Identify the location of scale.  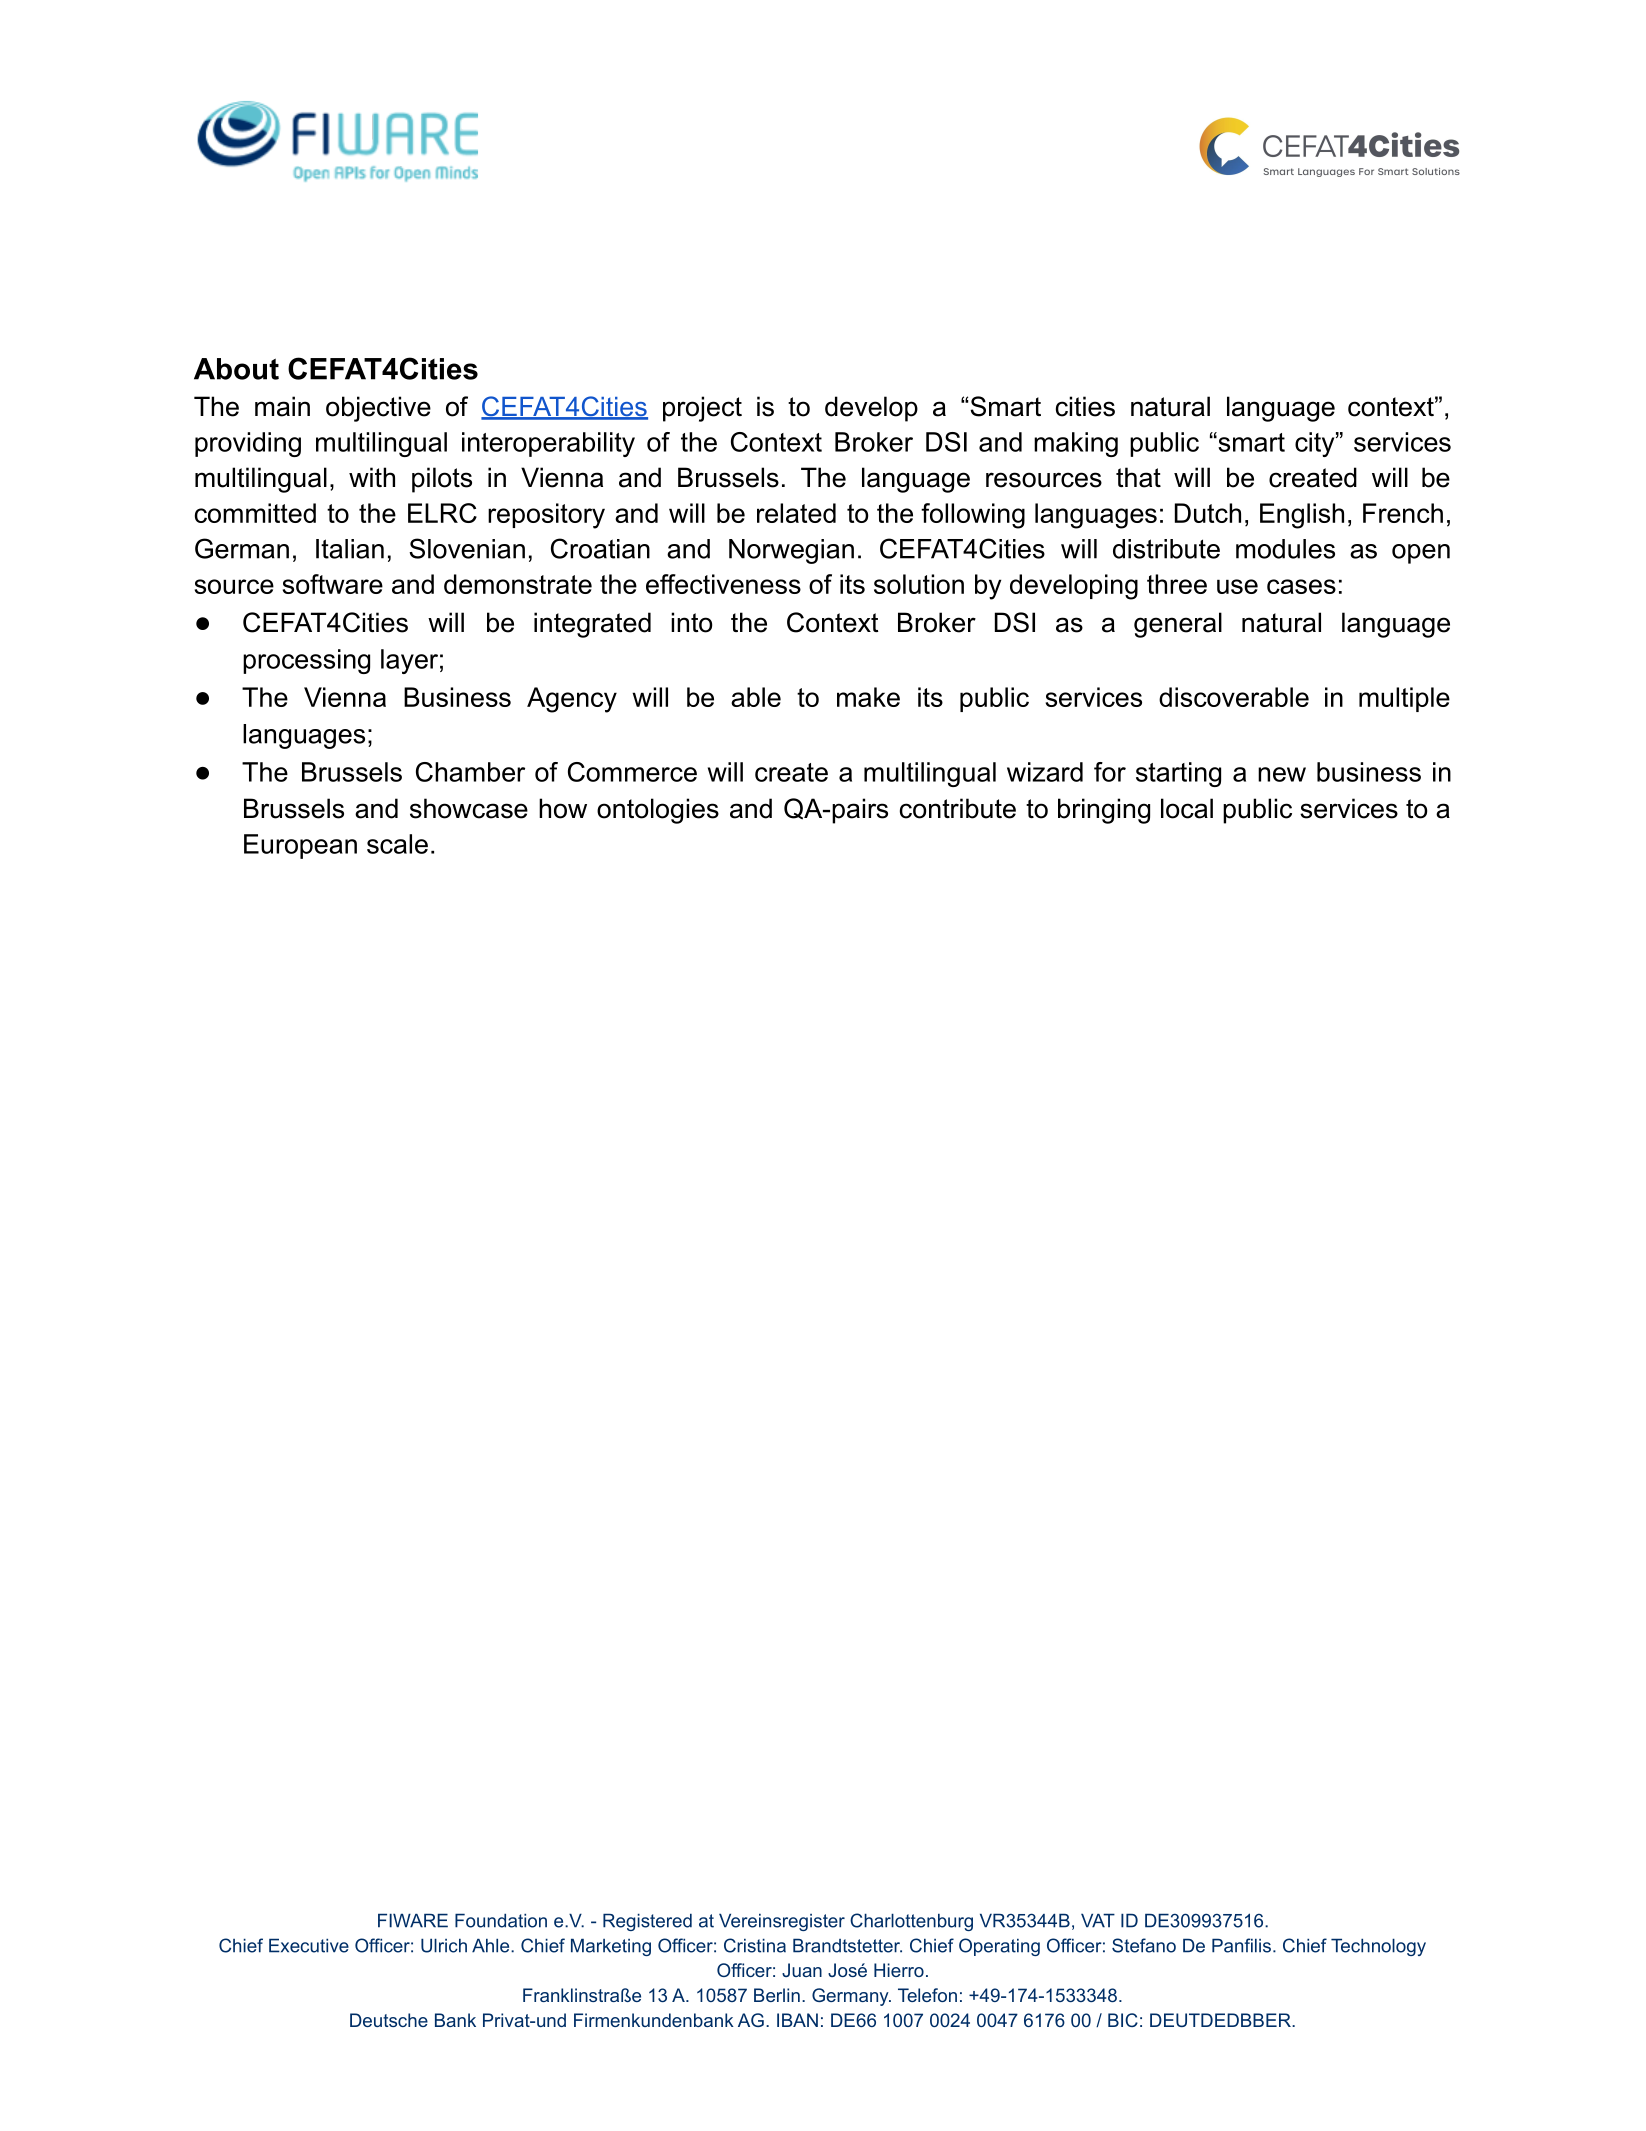
(397, 844).
